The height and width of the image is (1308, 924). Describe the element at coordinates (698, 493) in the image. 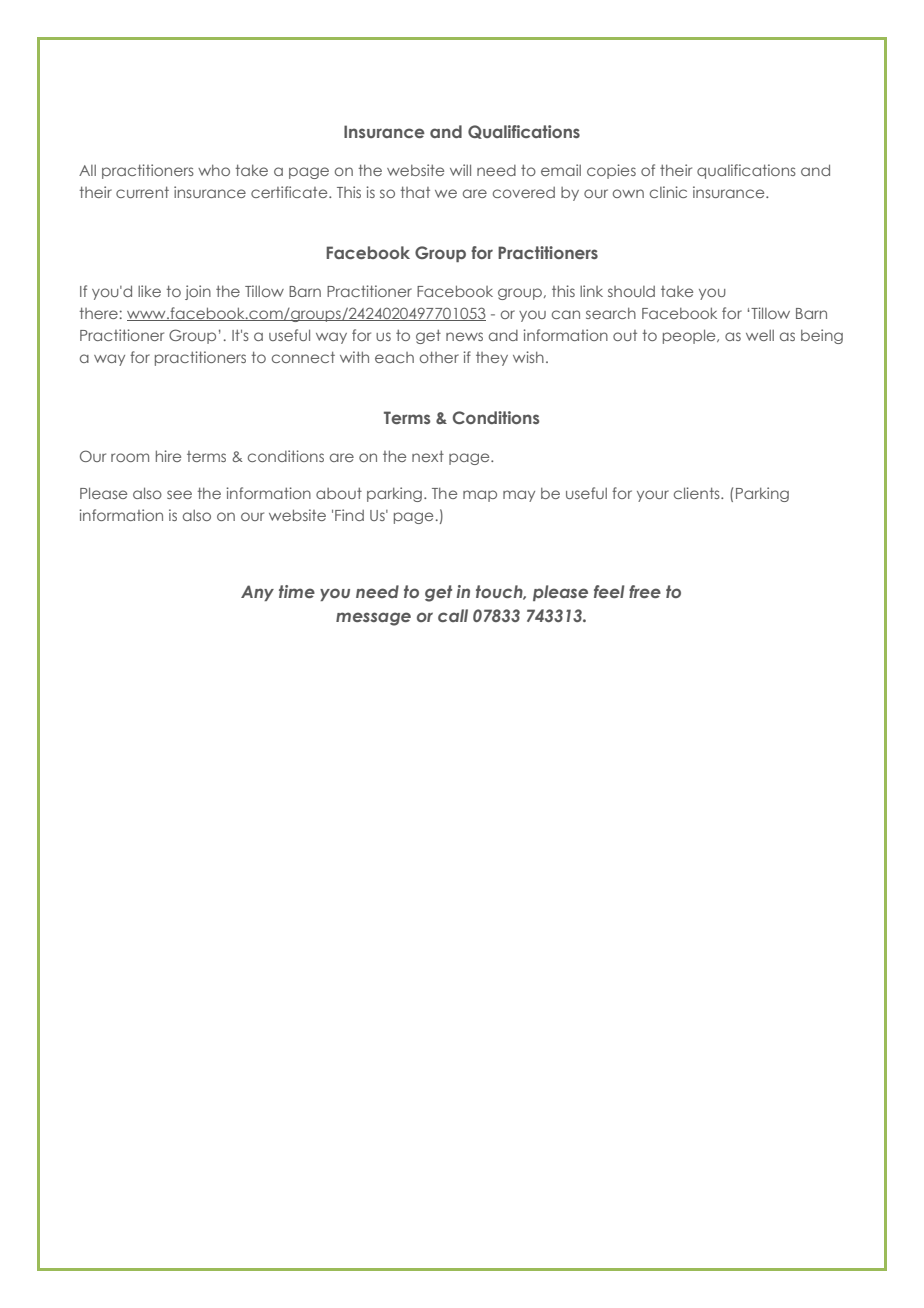

I see `clients` at that location.
